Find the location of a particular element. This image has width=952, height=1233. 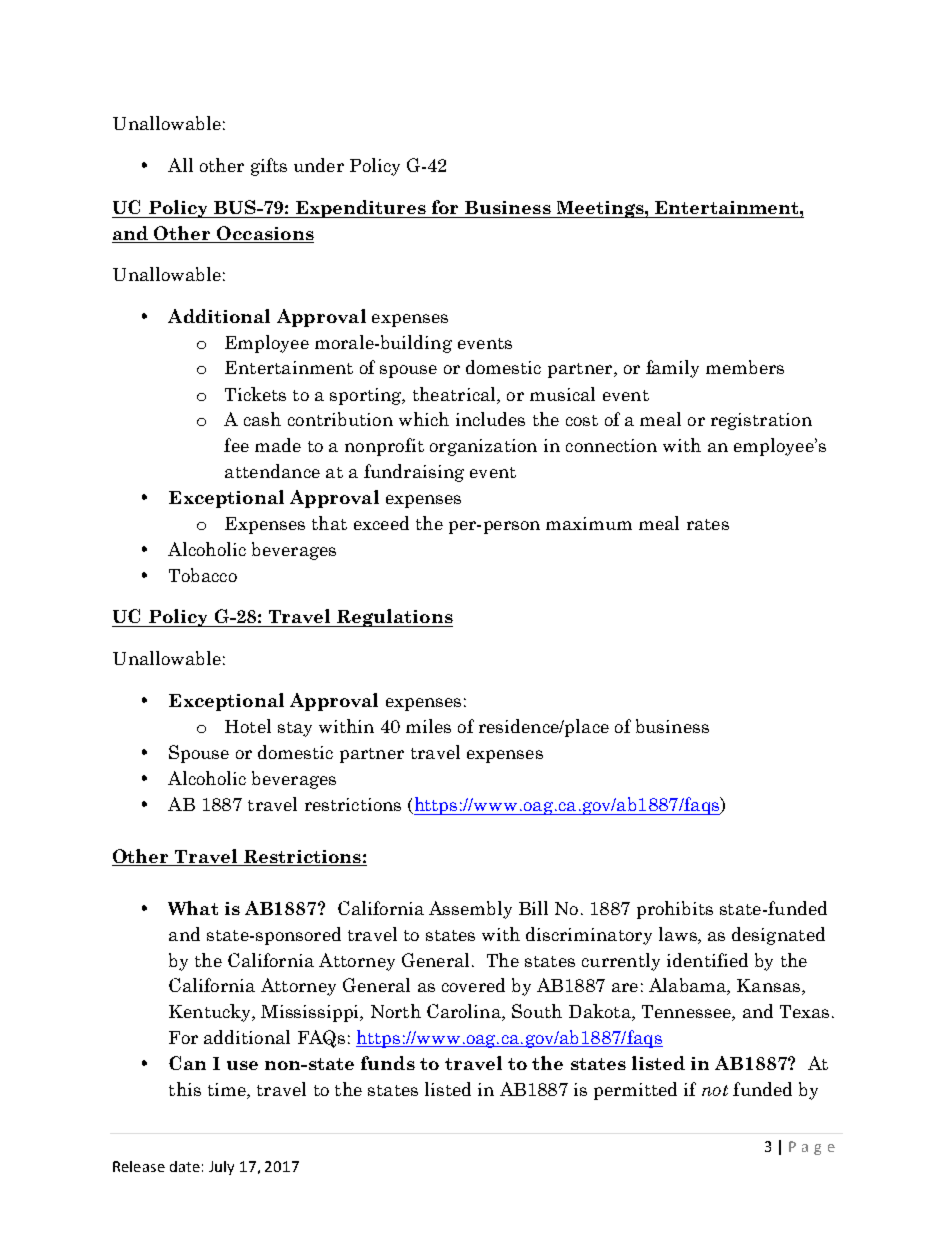

theatrical is located at coordinates (455, 394).
